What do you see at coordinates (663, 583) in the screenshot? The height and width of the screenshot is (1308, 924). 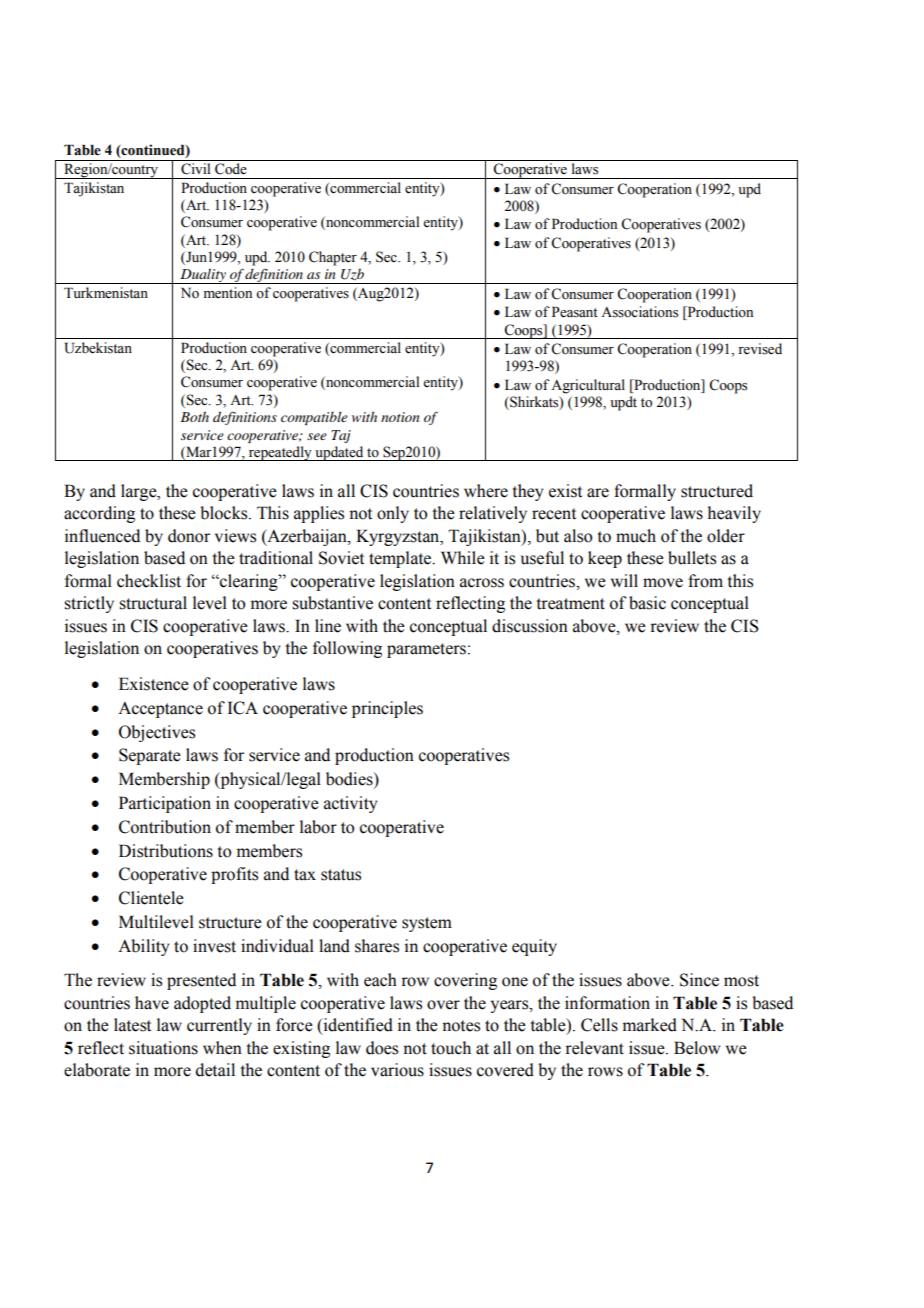 I see `move` at bounding box center [663, 583].
